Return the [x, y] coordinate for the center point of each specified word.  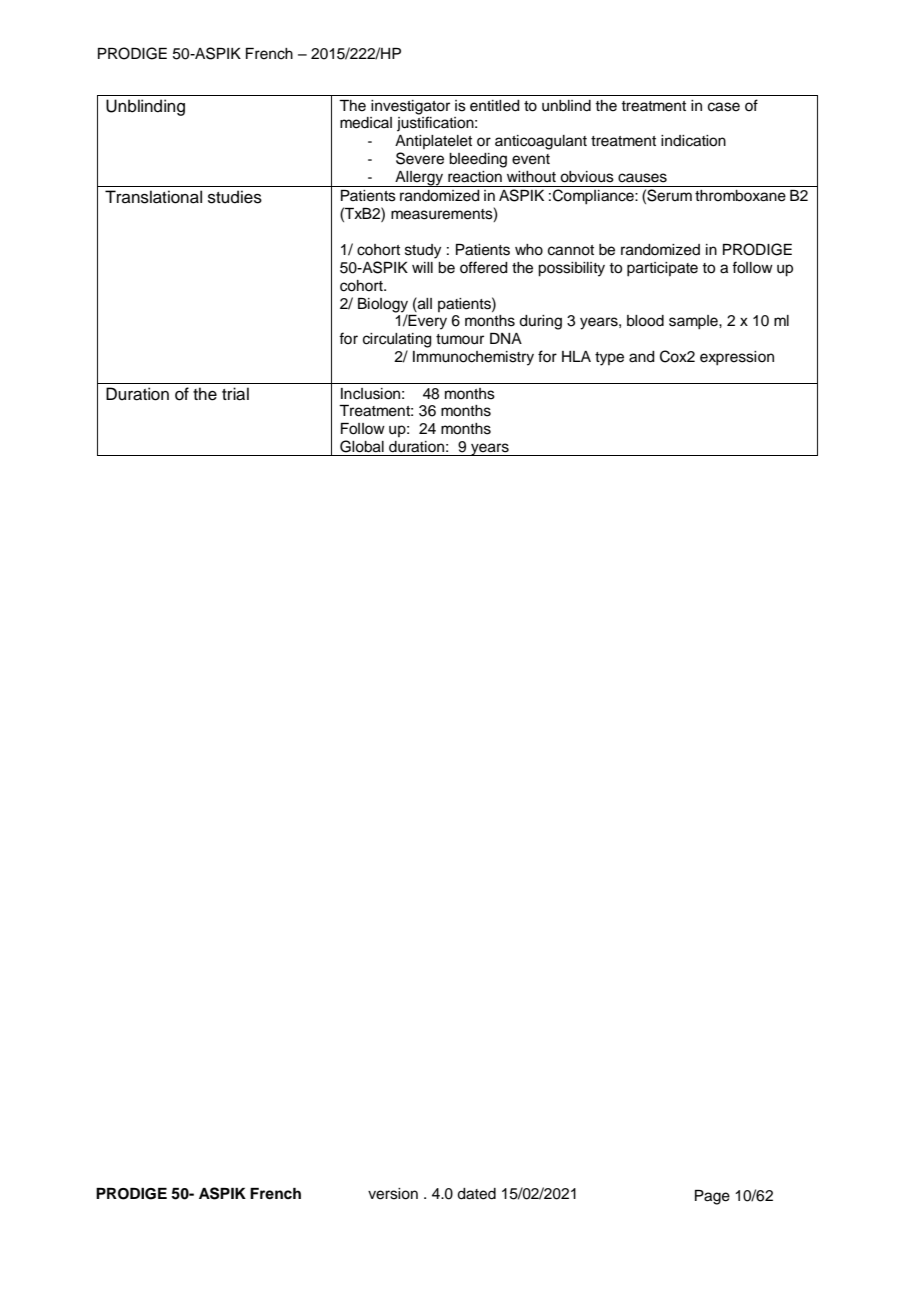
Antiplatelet [433, 142]
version [393, 1194]
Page [712, 1197]
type [609, 359]
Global [362, 446]
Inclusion [370, 394]
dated [476, 1194]
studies [235, 197]
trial [235, 394]
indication [693, 141]
